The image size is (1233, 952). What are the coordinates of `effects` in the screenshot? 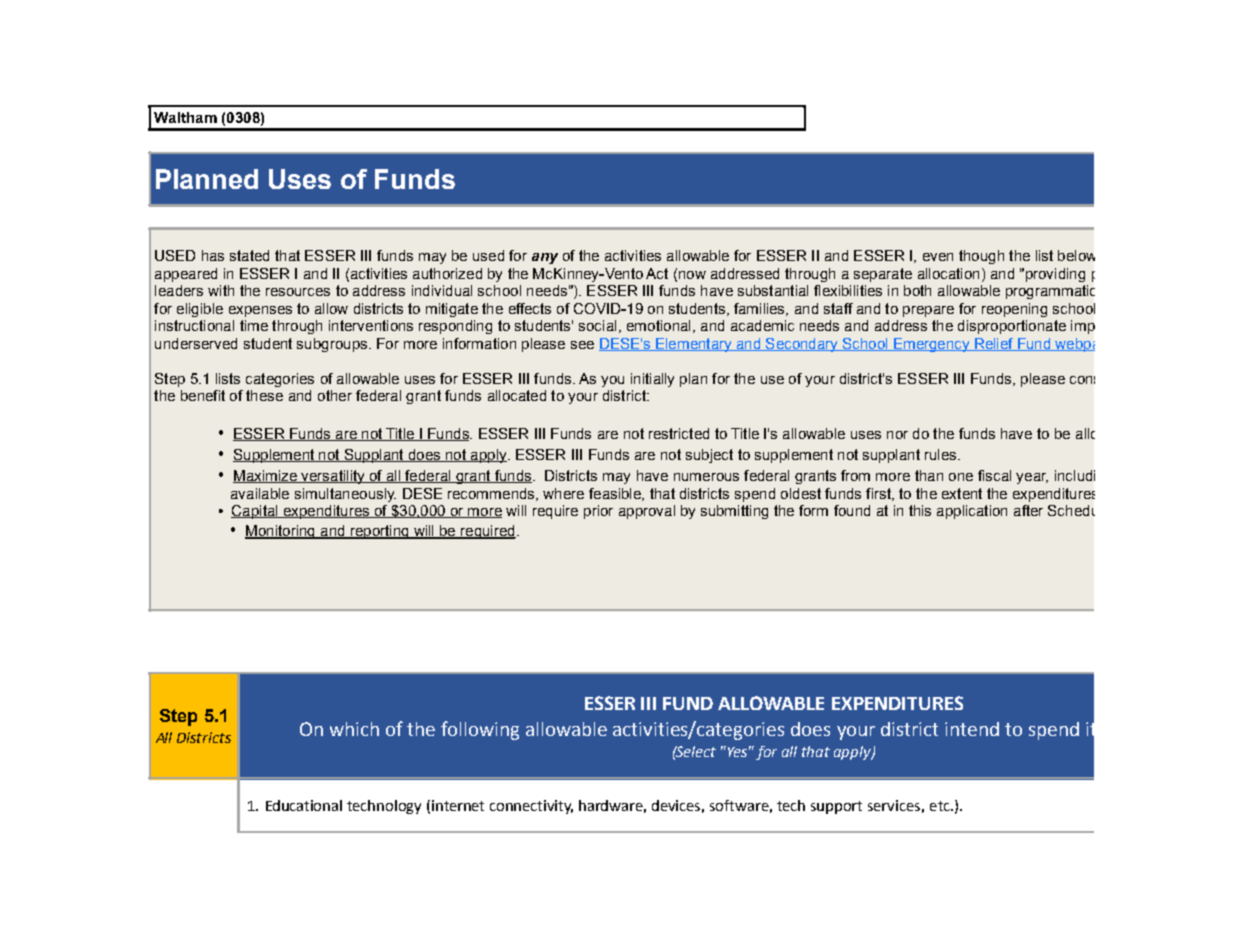 It's located at (530, 308).
